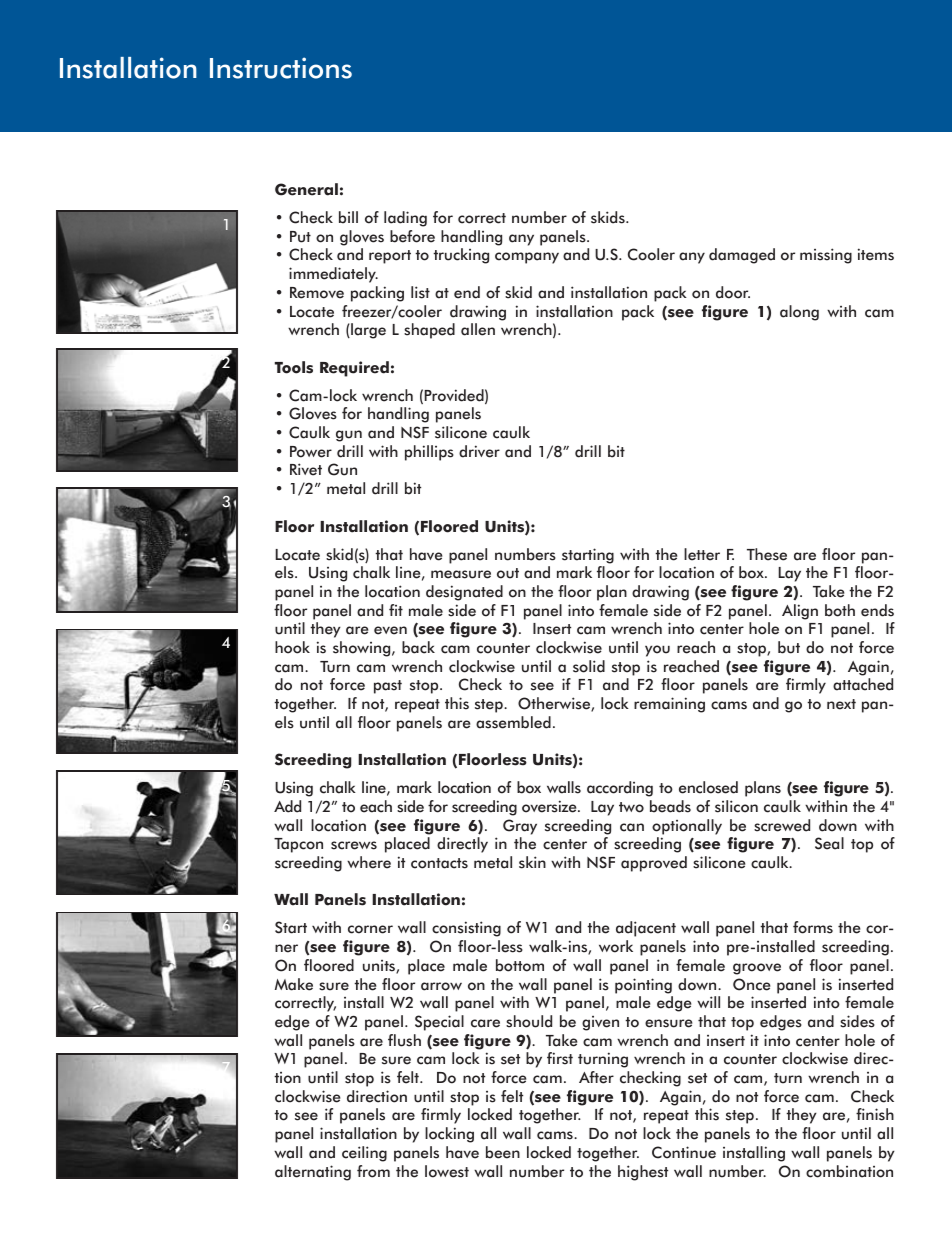  I want to click on bill, so click(348, 217).
